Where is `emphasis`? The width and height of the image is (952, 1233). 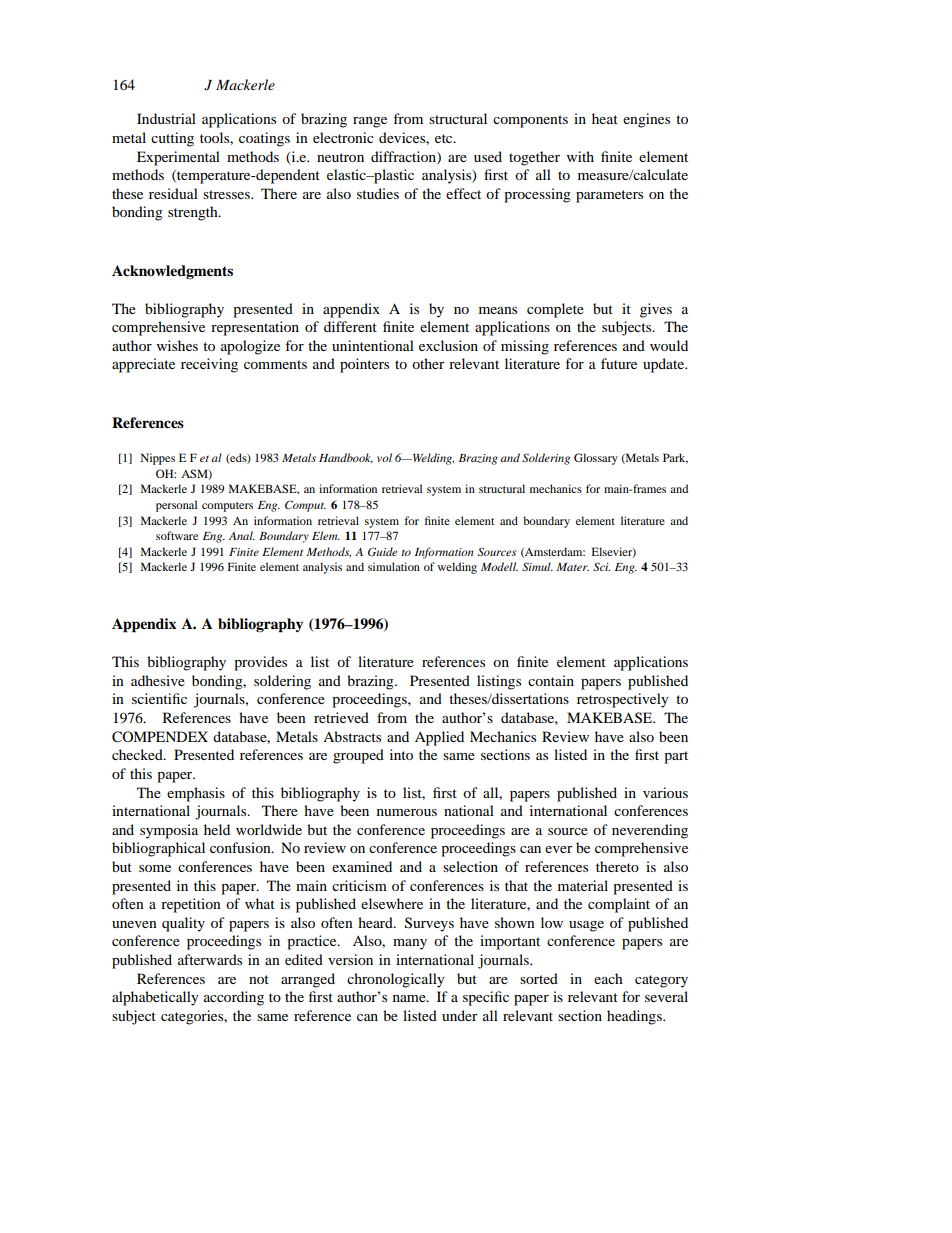
emphasis is located at coordinates (196, 794).
